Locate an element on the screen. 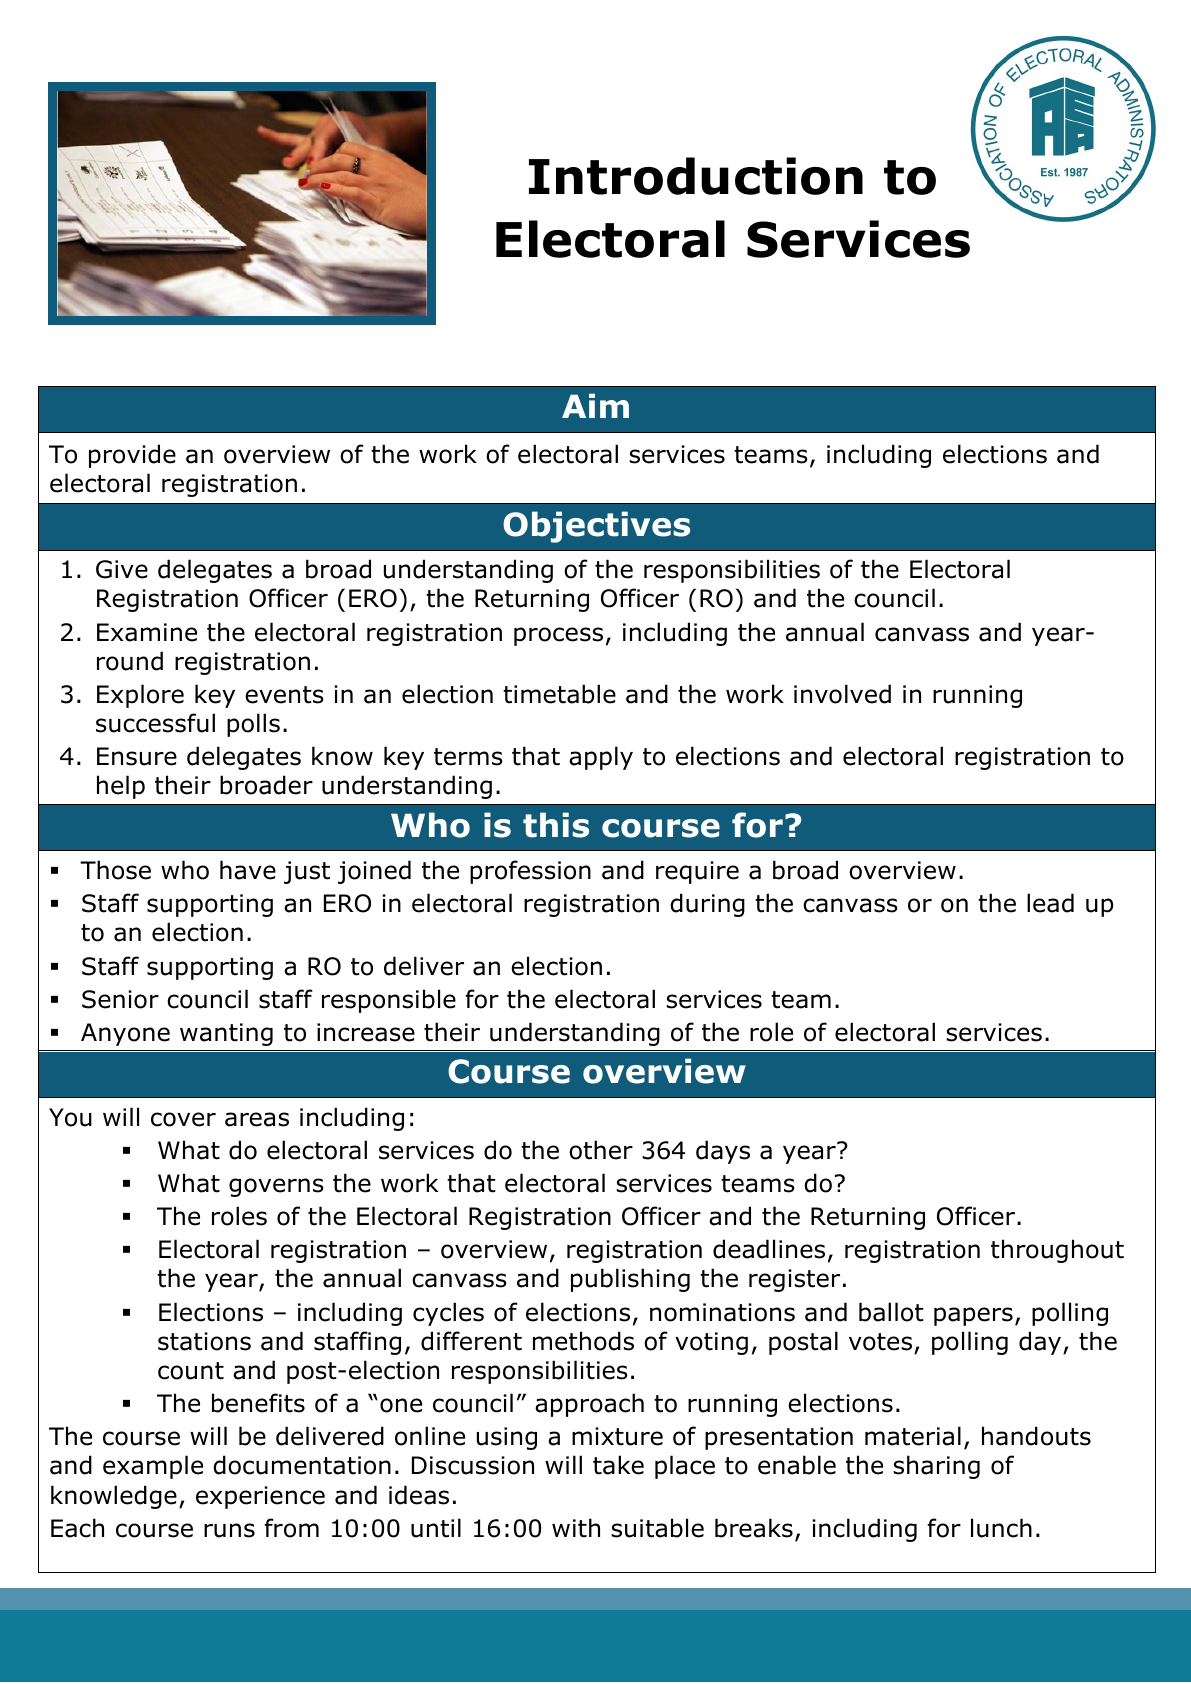  Introduction is located at coordinates (696, 176).
